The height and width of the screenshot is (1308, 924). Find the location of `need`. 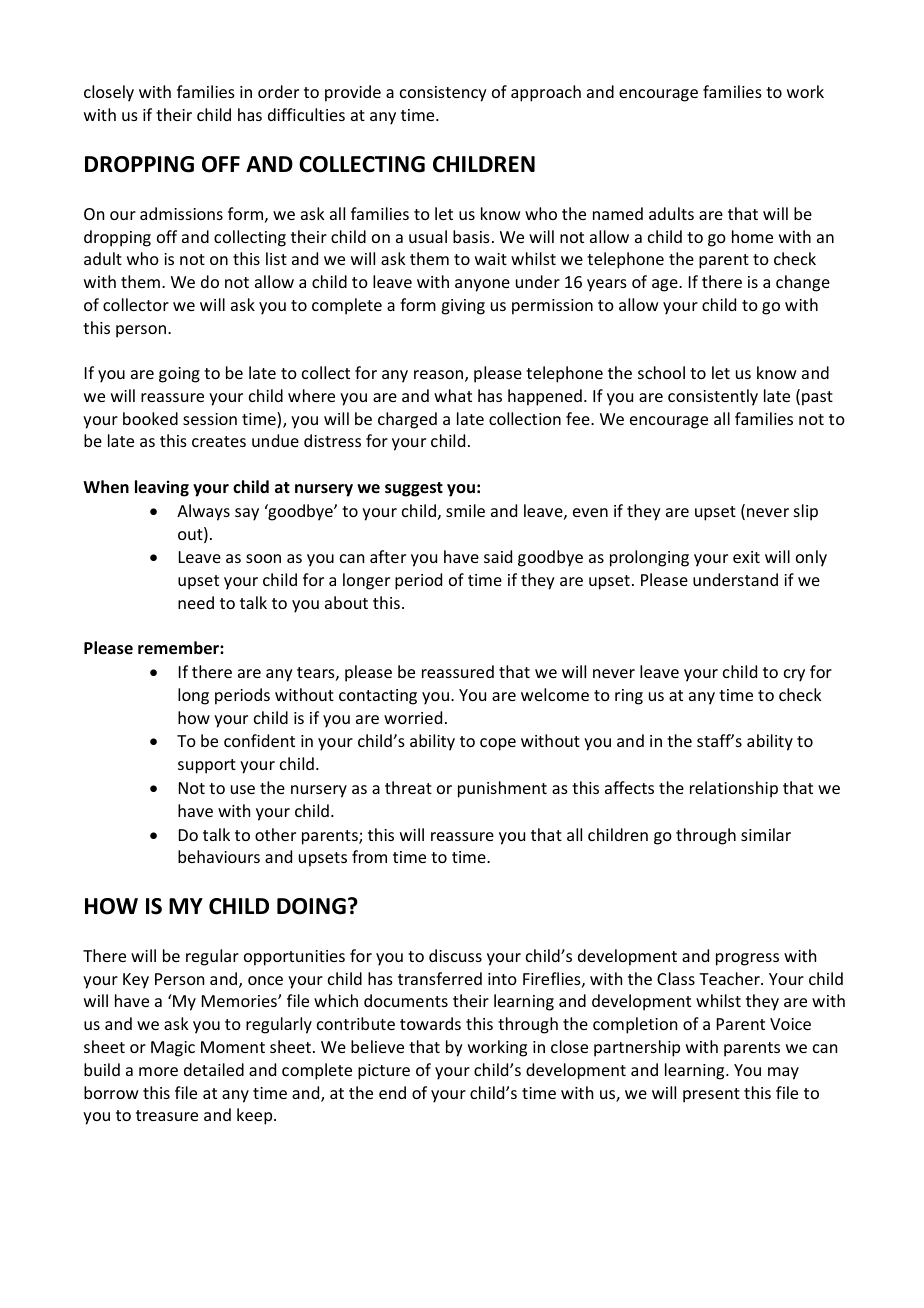

need is located at coordinates (196, 602).
